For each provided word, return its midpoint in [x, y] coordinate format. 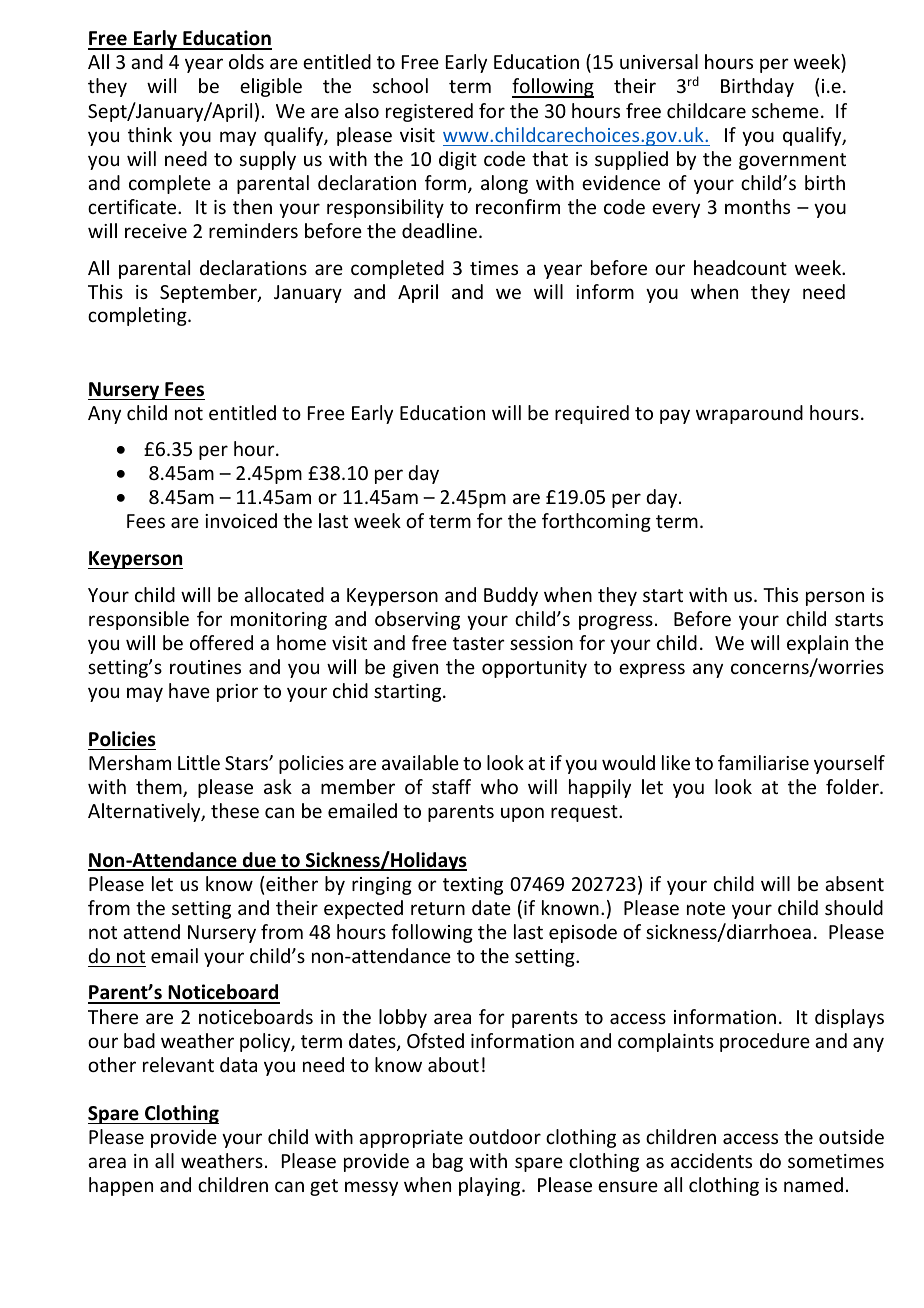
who [499, 786]
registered [429, 112]
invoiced [241, 520]
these [235, 810]
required [592, 414]
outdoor [505, 1136]
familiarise [763, 762]
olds [246, 61]
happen [121, 1186]
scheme [785, 110]
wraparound [749, 414]
